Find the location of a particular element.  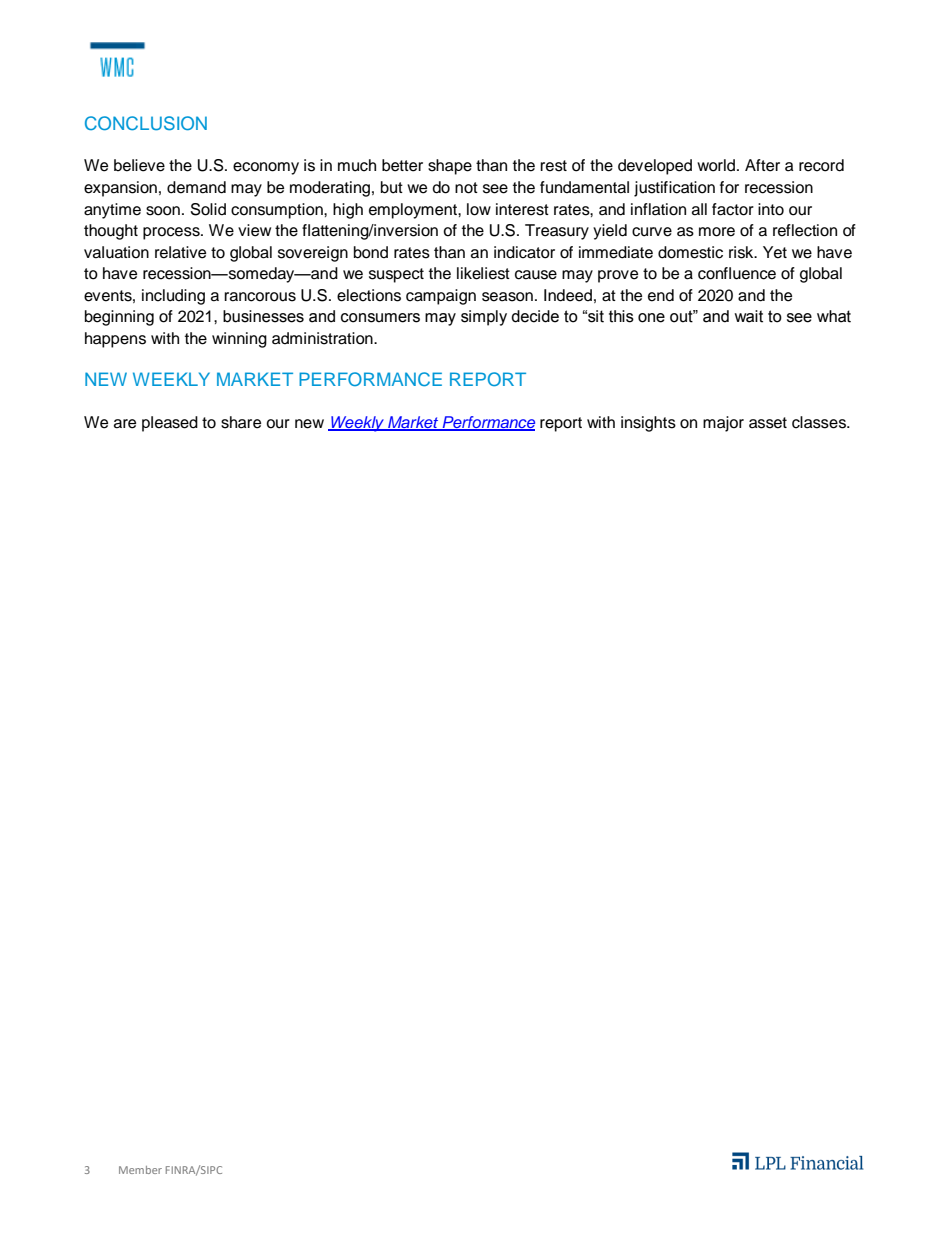

pleased is located at coordinates (170, 424).
